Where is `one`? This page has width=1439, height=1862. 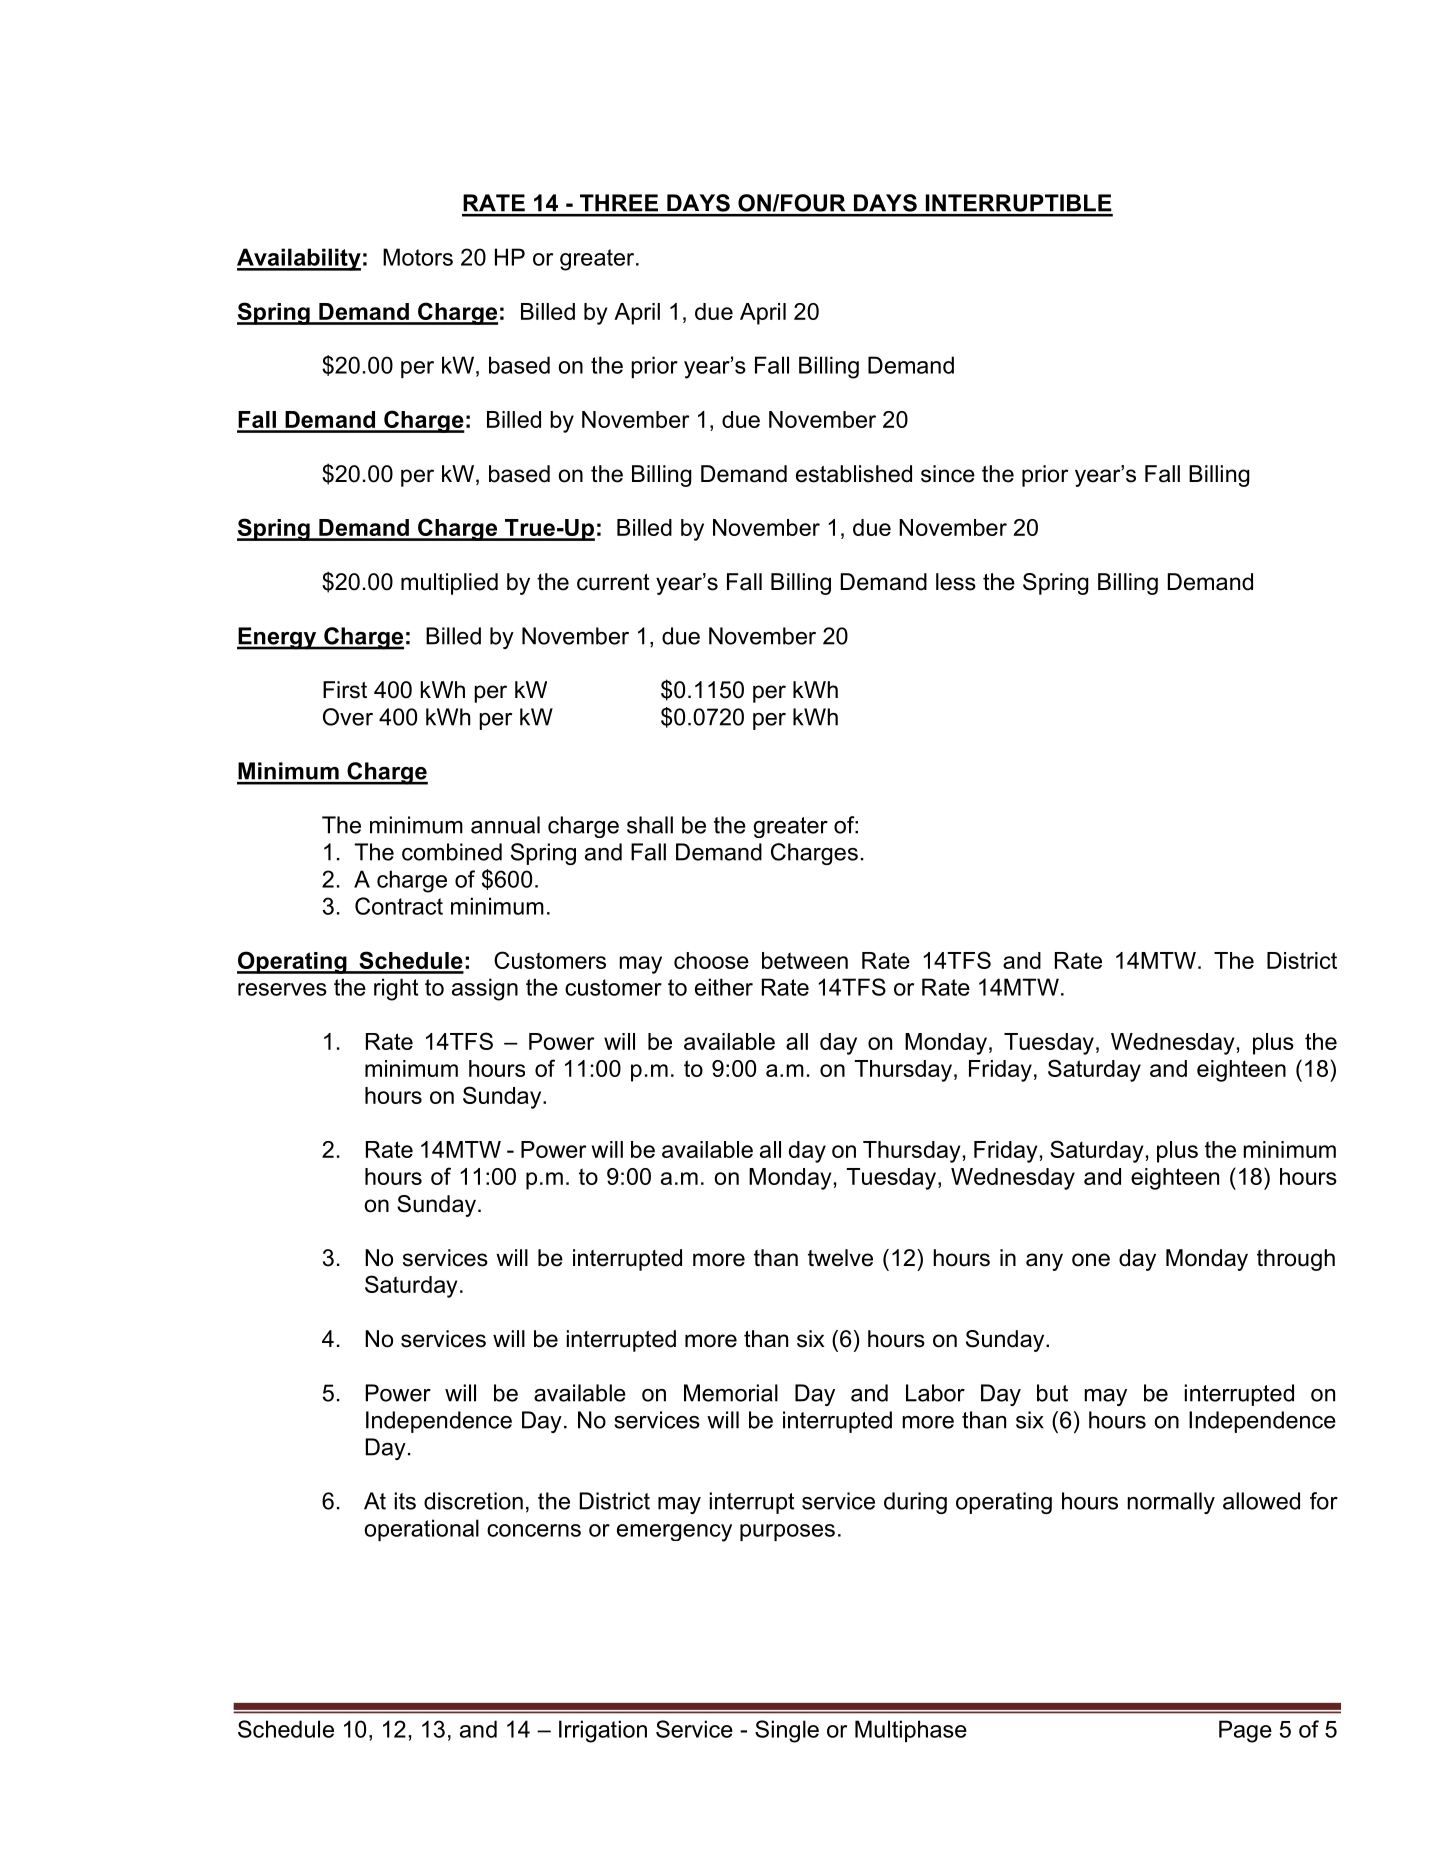
one is located at coordinates (1091, 1260).
